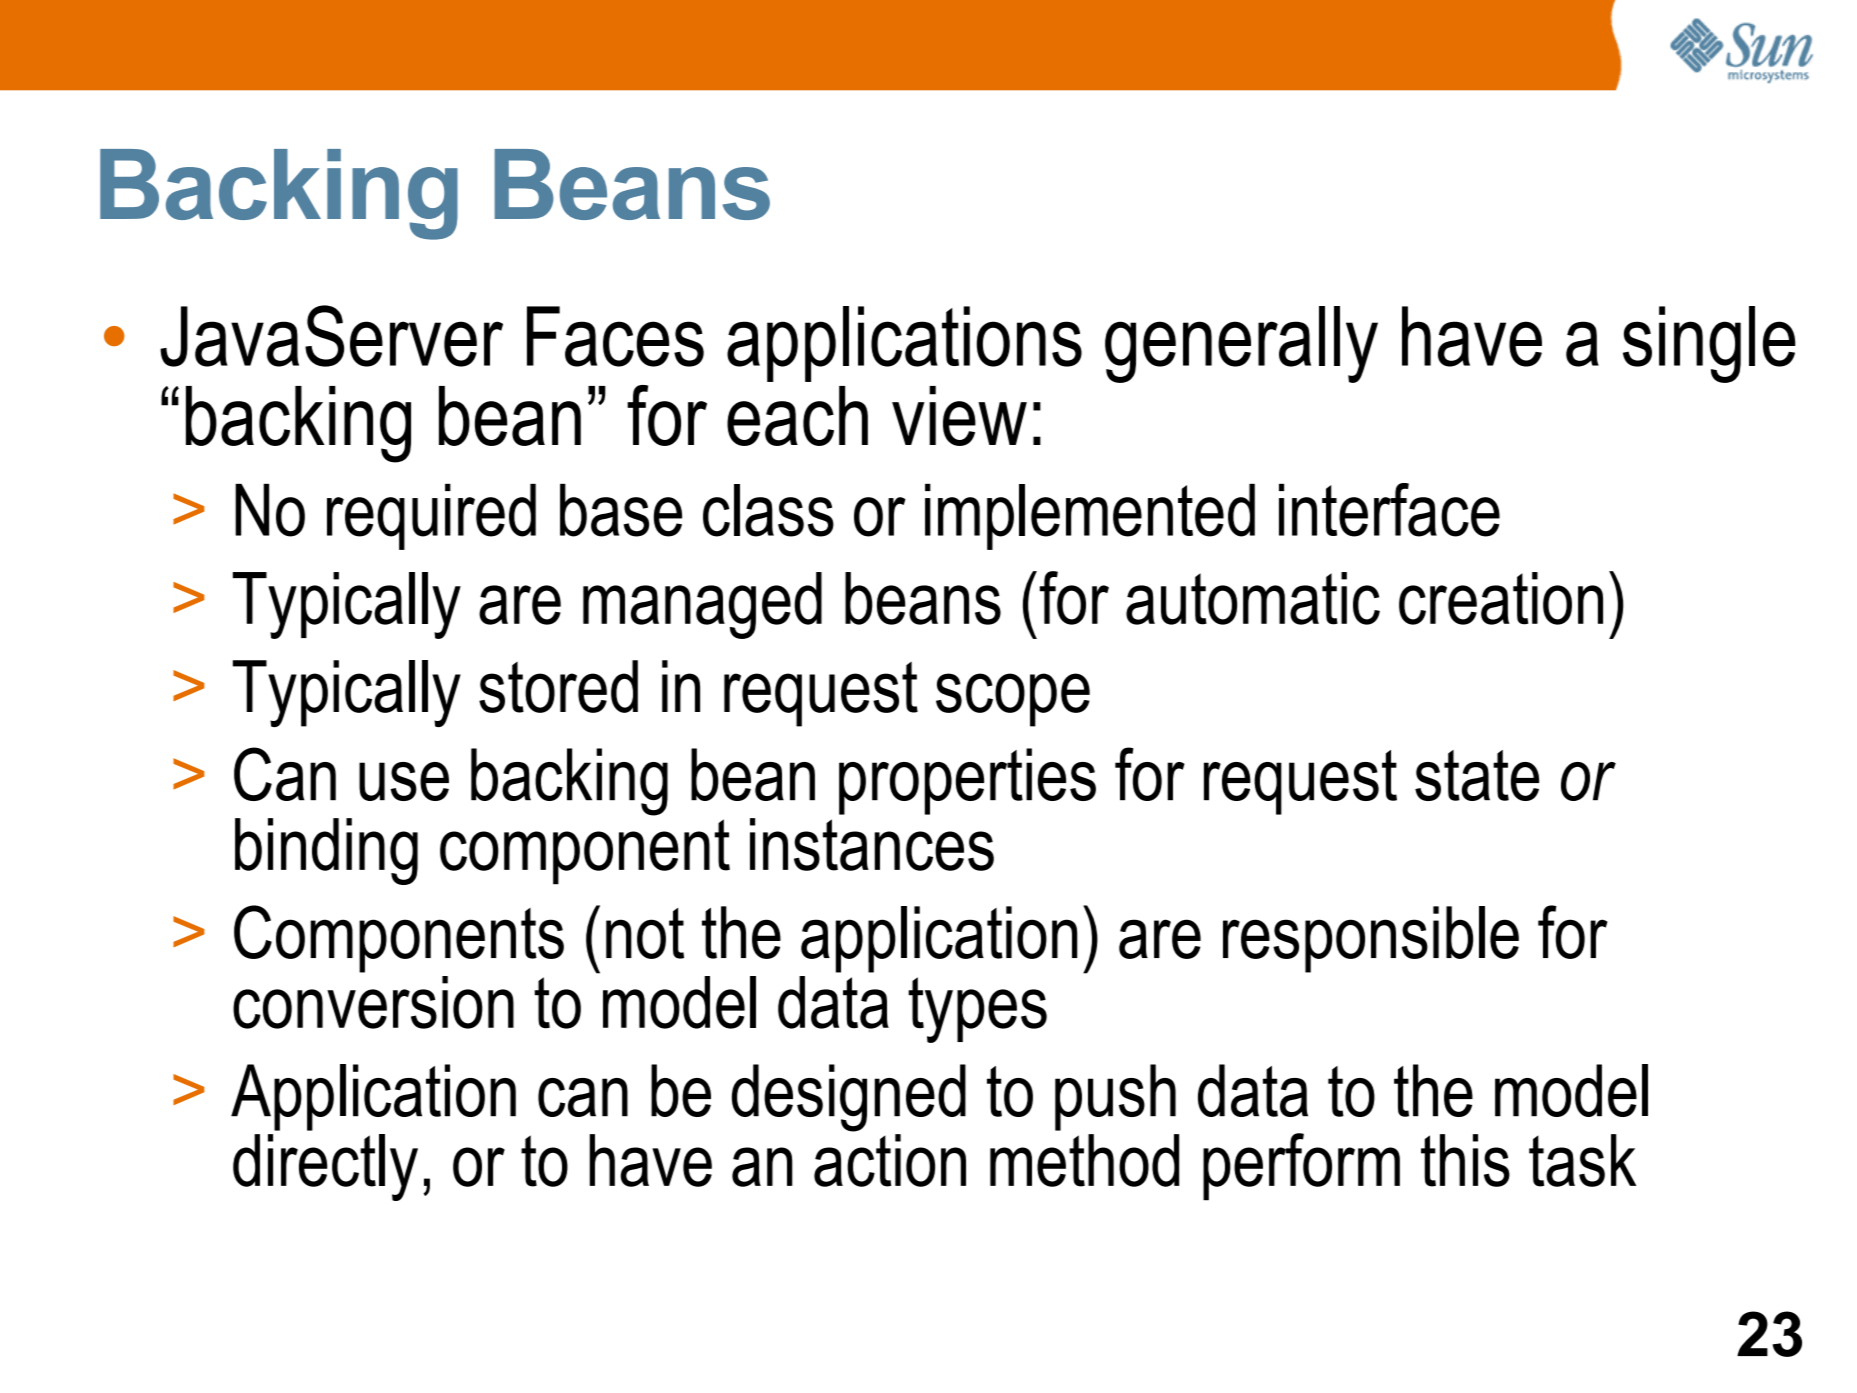  I want to click on use, so click(404, 781).
